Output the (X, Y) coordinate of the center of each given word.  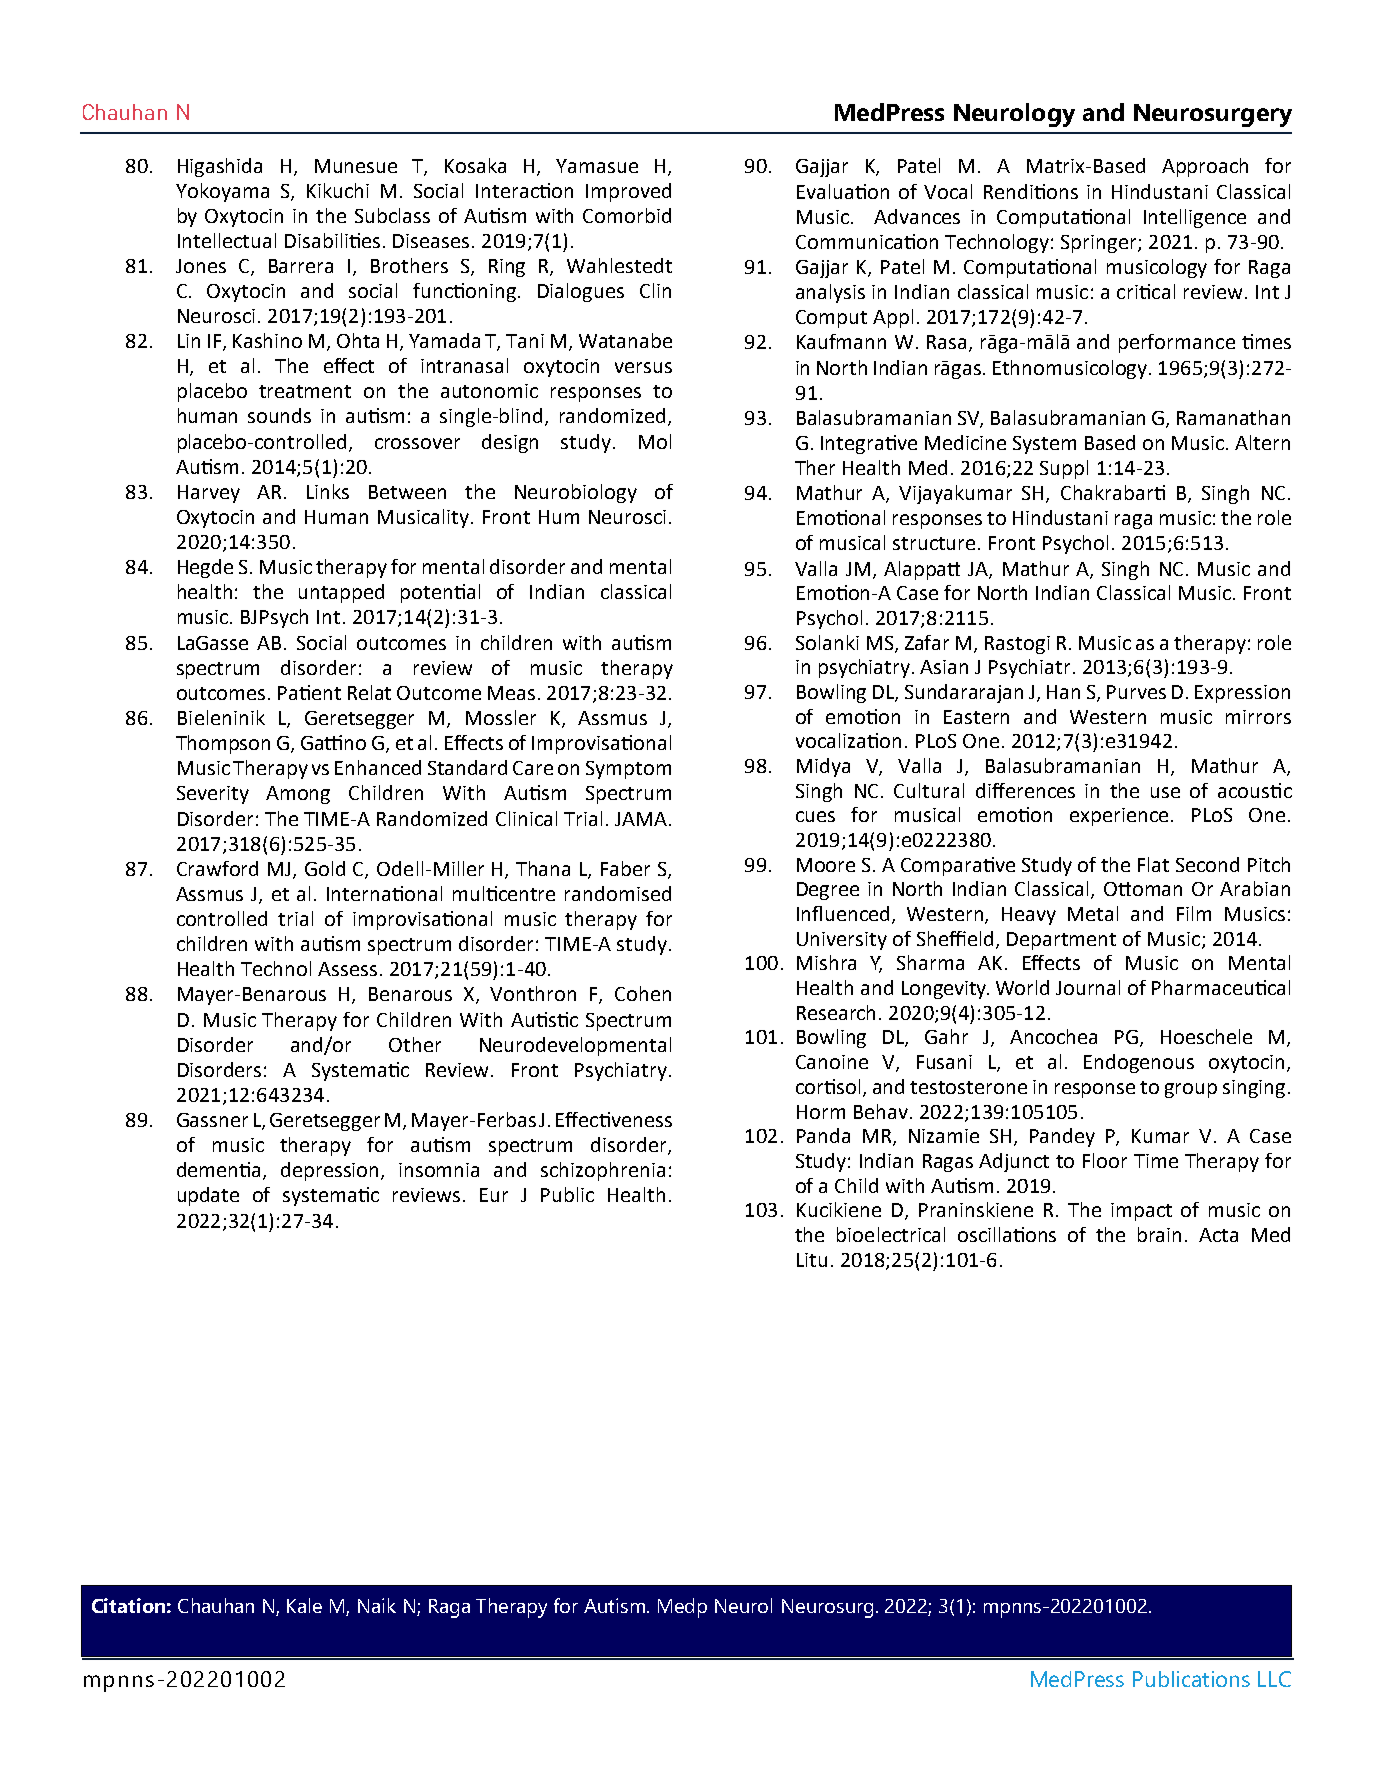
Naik (377, 1605)
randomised (618, 893)
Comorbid (627, 215)
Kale (304, 1605)
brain (1159, 1234)
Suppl (1064, 469)
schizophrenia (603, 1171)
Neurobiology (576, 493)
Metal (1093, 913)
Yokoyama (222, 192)
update (208, 1196)
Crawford (217, 868)
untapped (341, 593)
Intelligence (1195, 218)
